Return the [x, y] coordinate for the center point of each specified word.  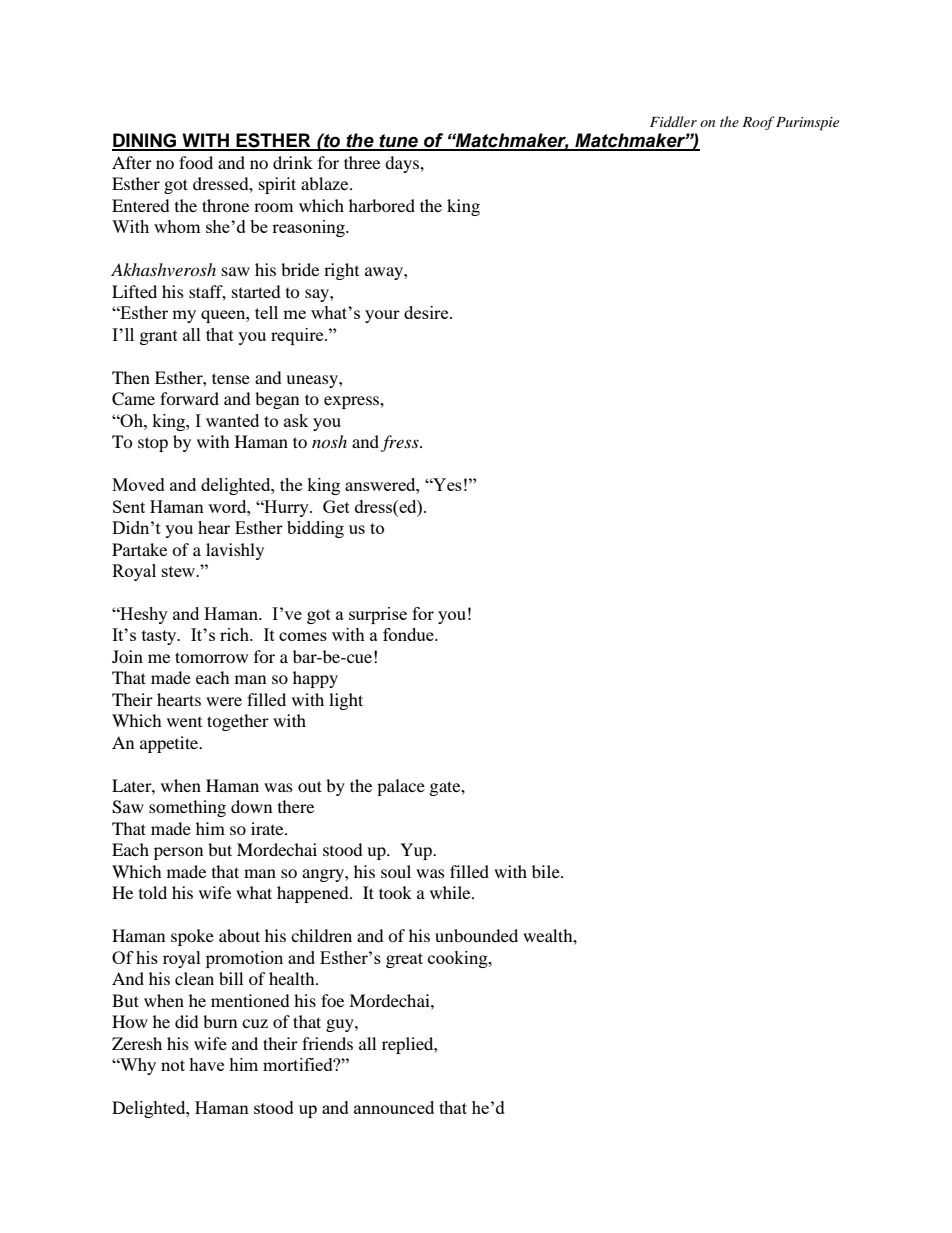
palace [401, 787]
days [403, 164]
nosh [329, 441]
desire [427, 312]
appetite [170, 744]
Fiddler [673, 121]
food [196, 162]
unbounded [476, 935]
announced [394, 1107]
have [206, 1064]
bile [547, 871]
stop [153, 444]
